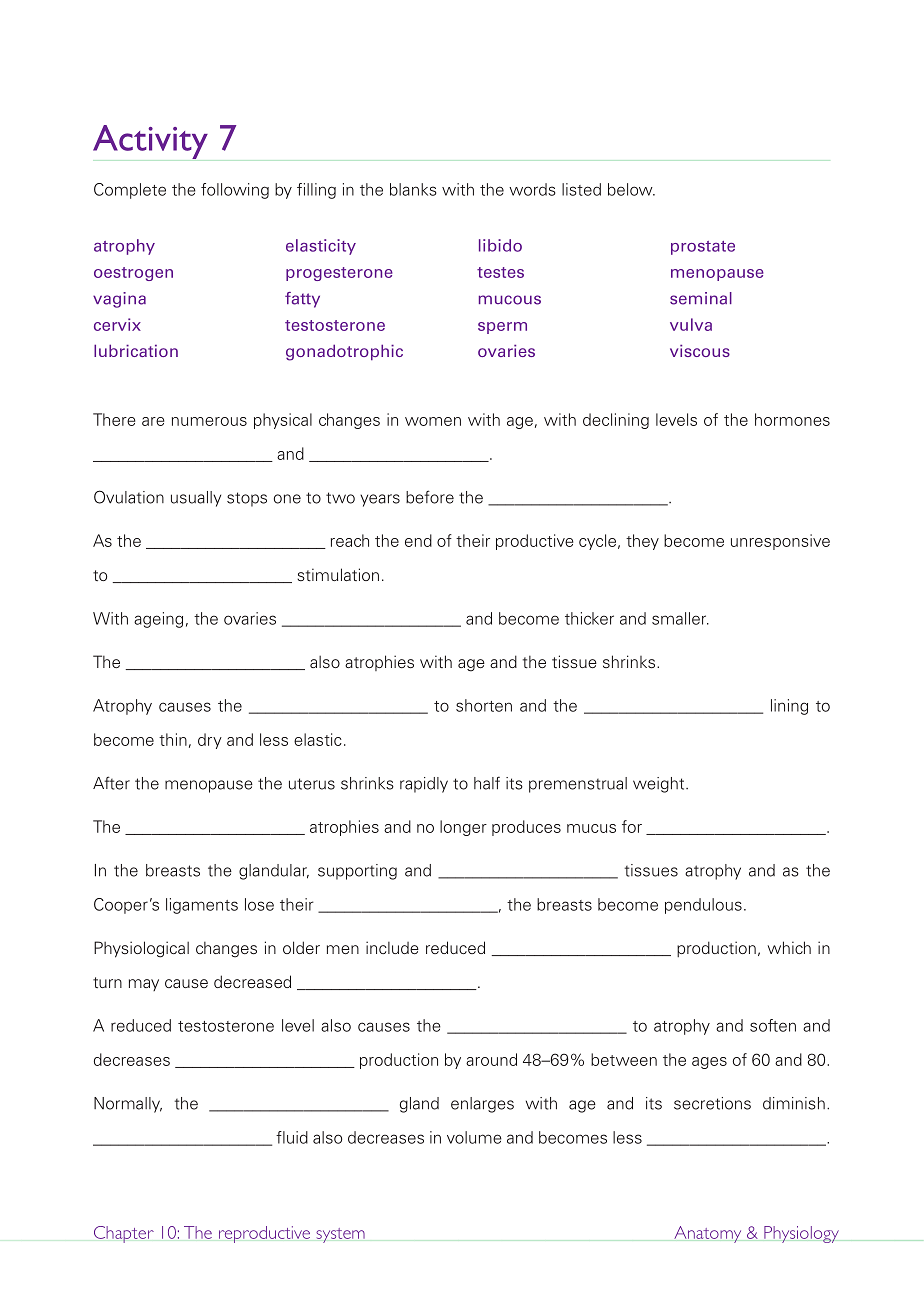  I want to click on include, so click(392, 947).
